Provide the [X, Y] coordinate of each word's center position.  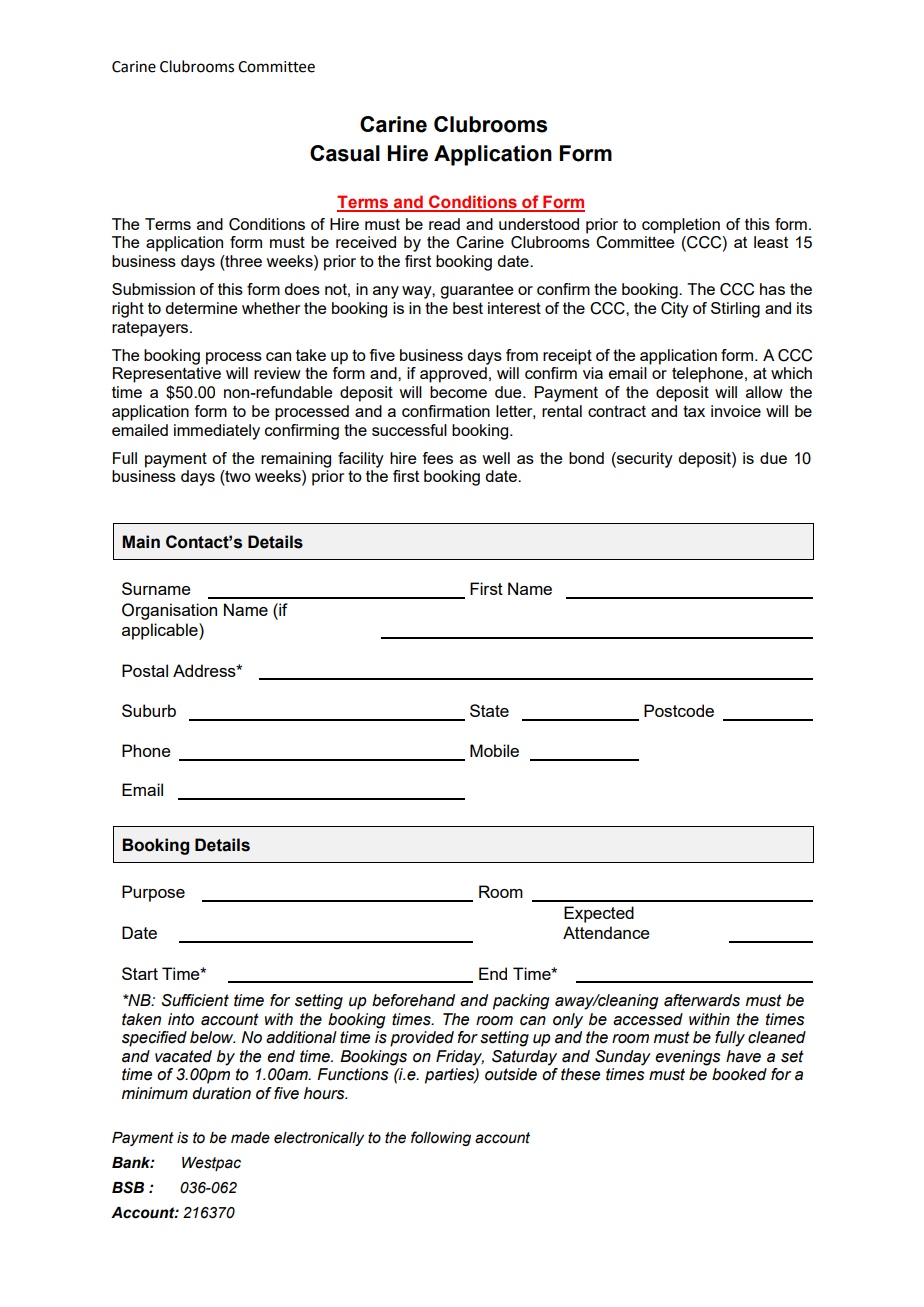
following [441, 1138]
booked [739, 1074]
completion [681, 226]
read [444, 224]
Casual [345, 153]
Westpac [211, 1164]
